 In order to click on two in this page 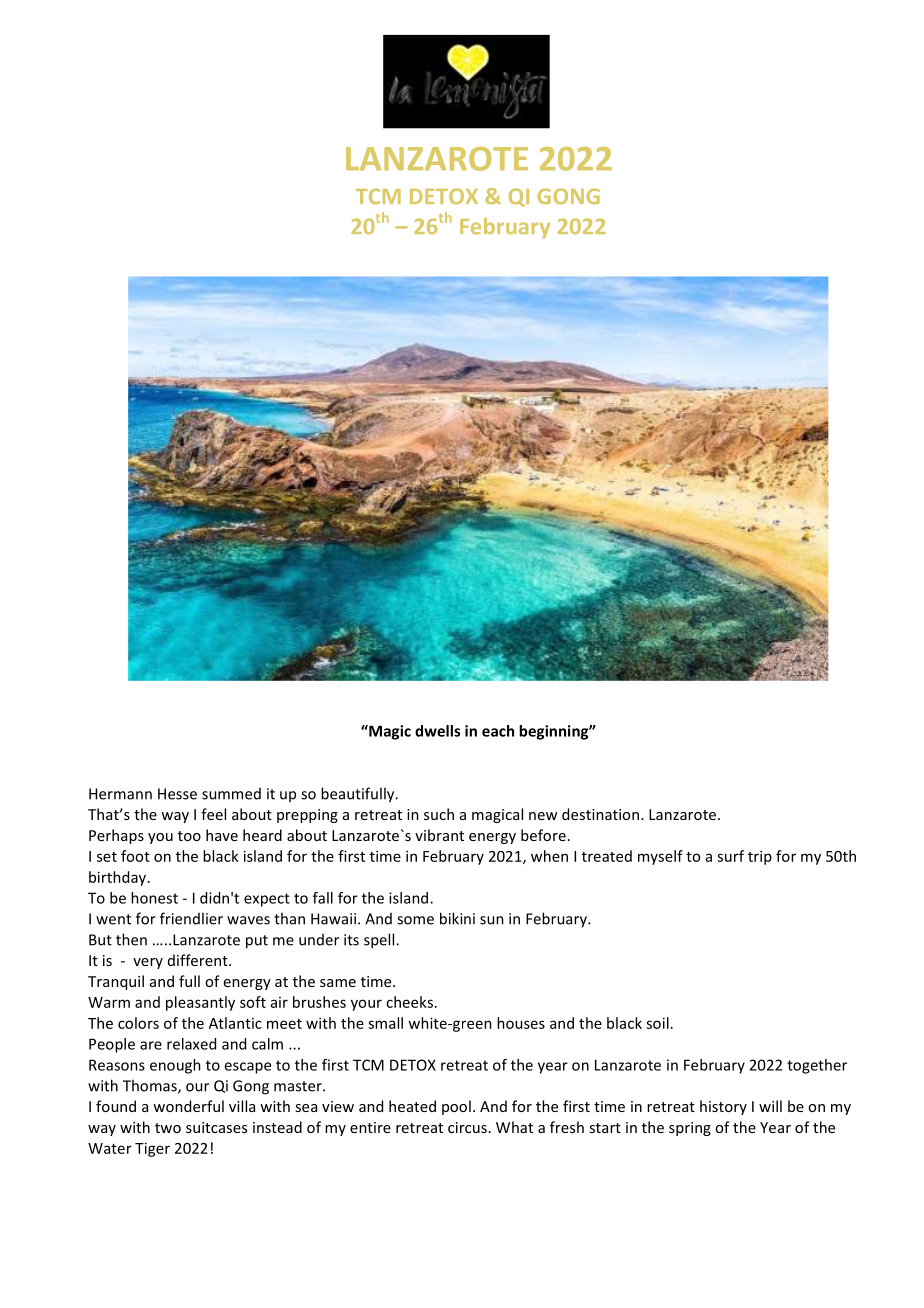, I will do `click(168, 1128)`.
